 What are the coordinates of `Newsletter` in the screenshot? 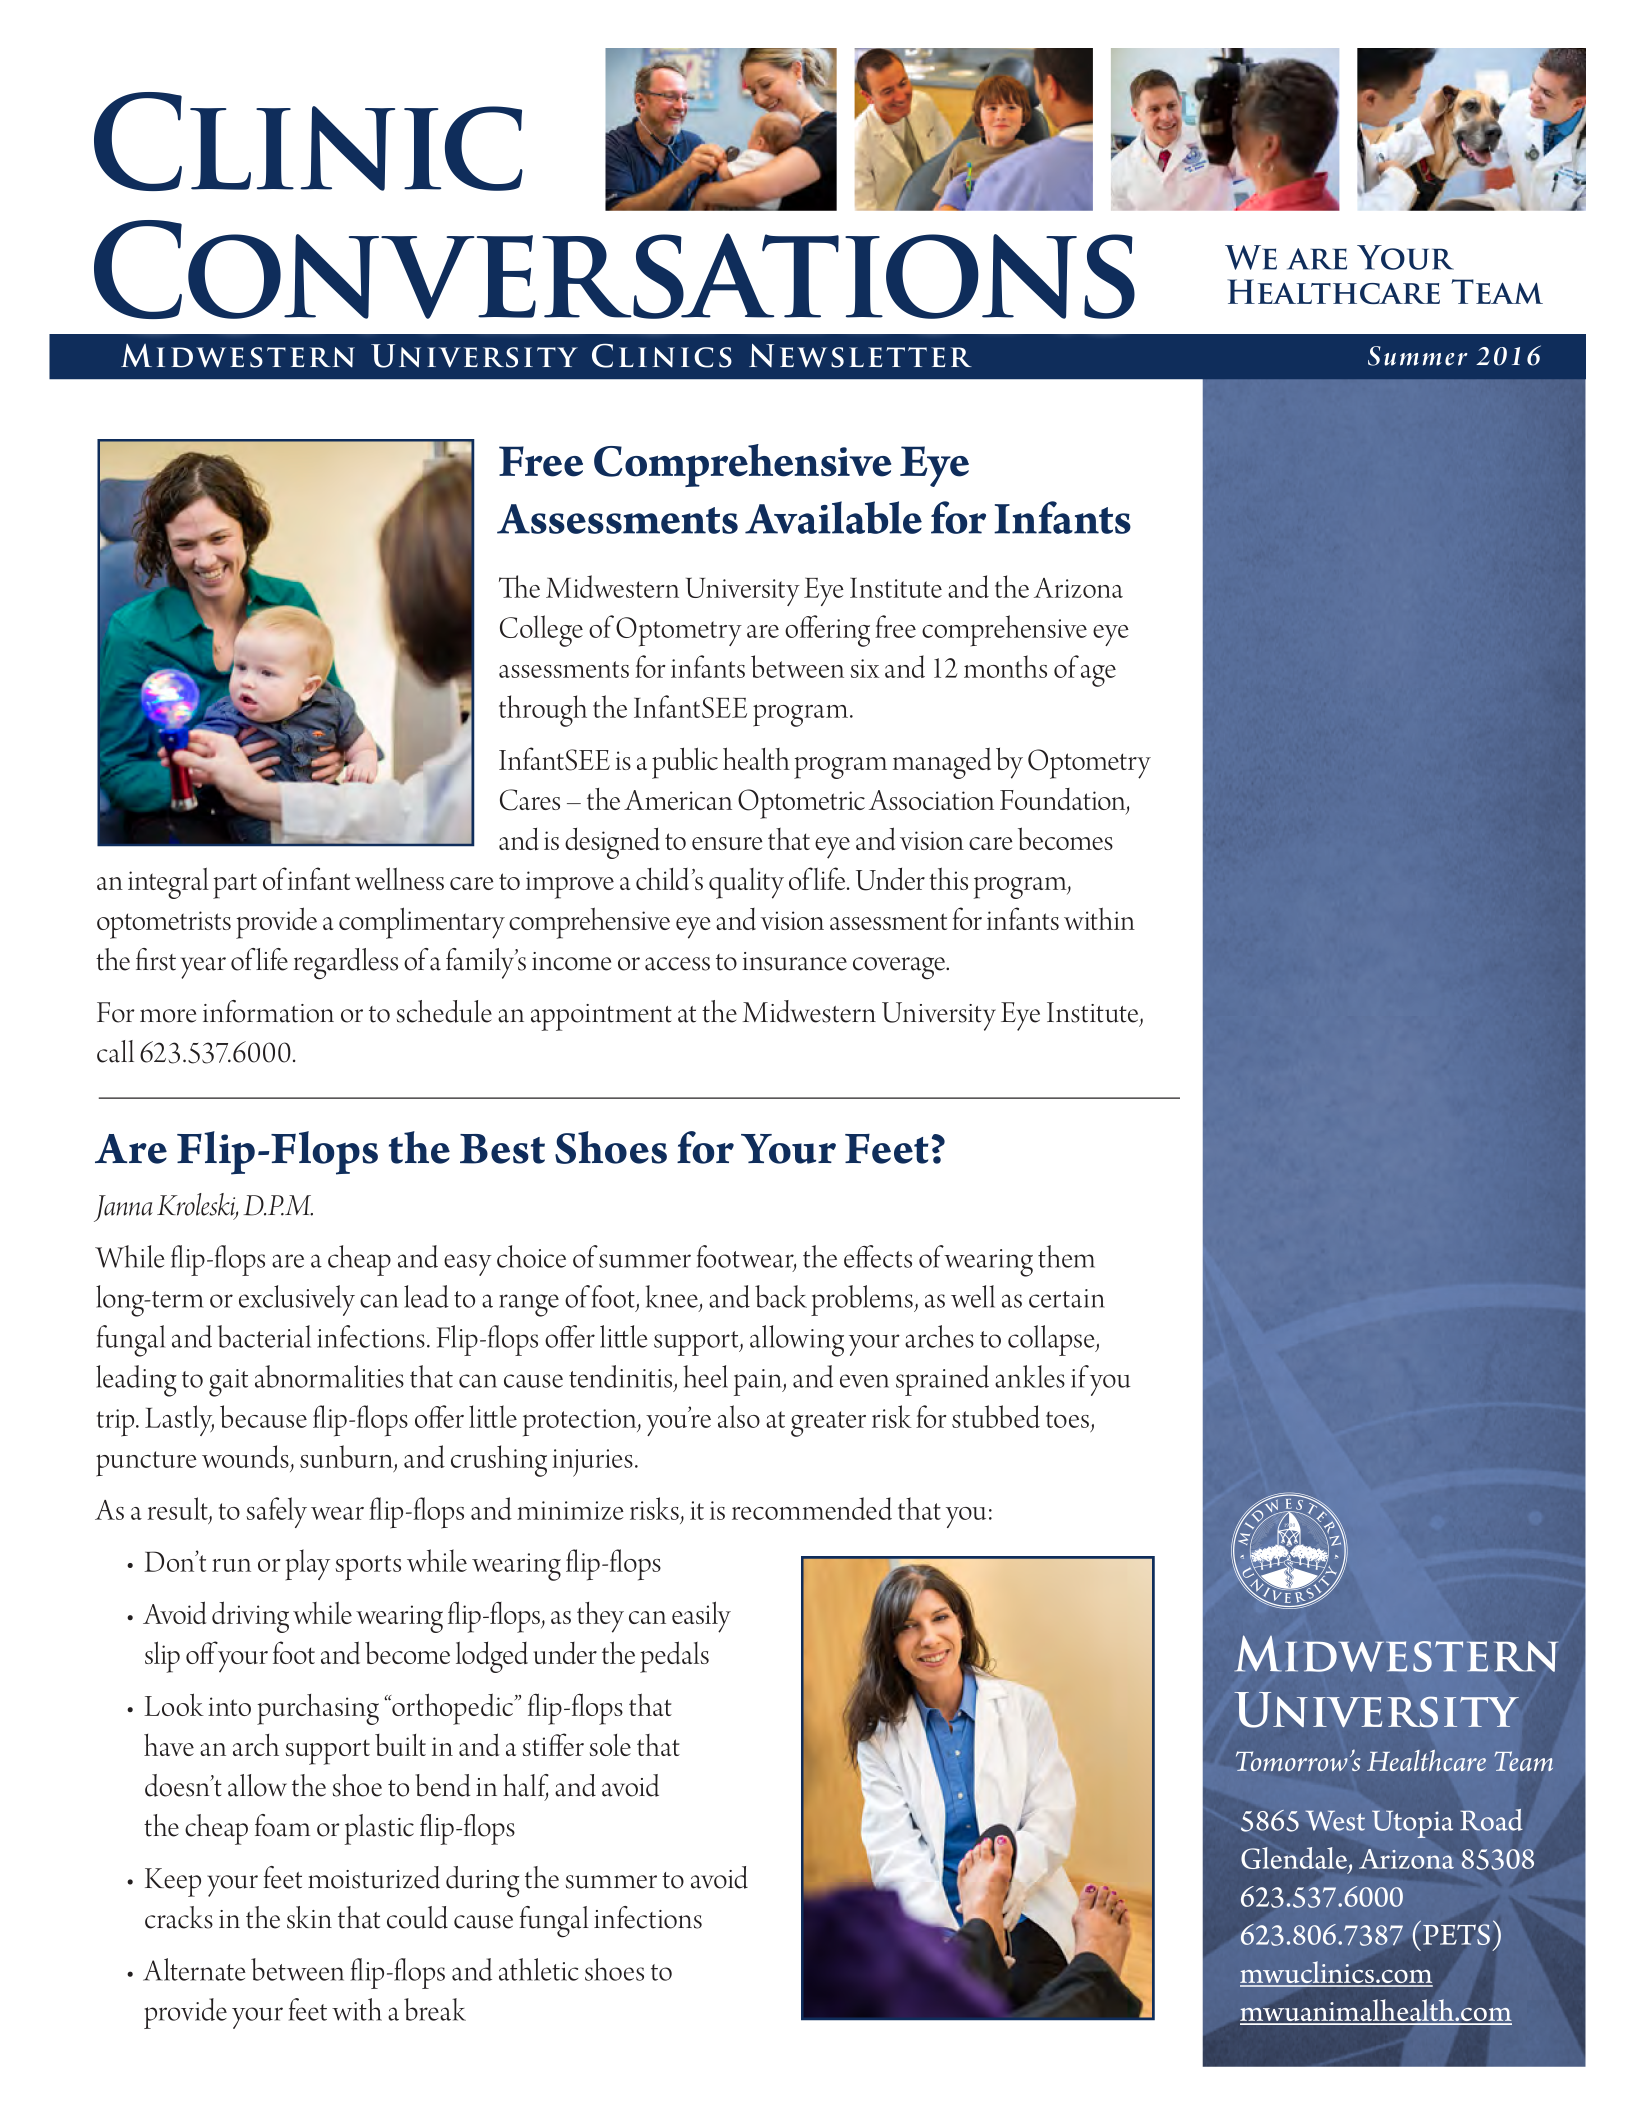 It's located at (860, 356).
